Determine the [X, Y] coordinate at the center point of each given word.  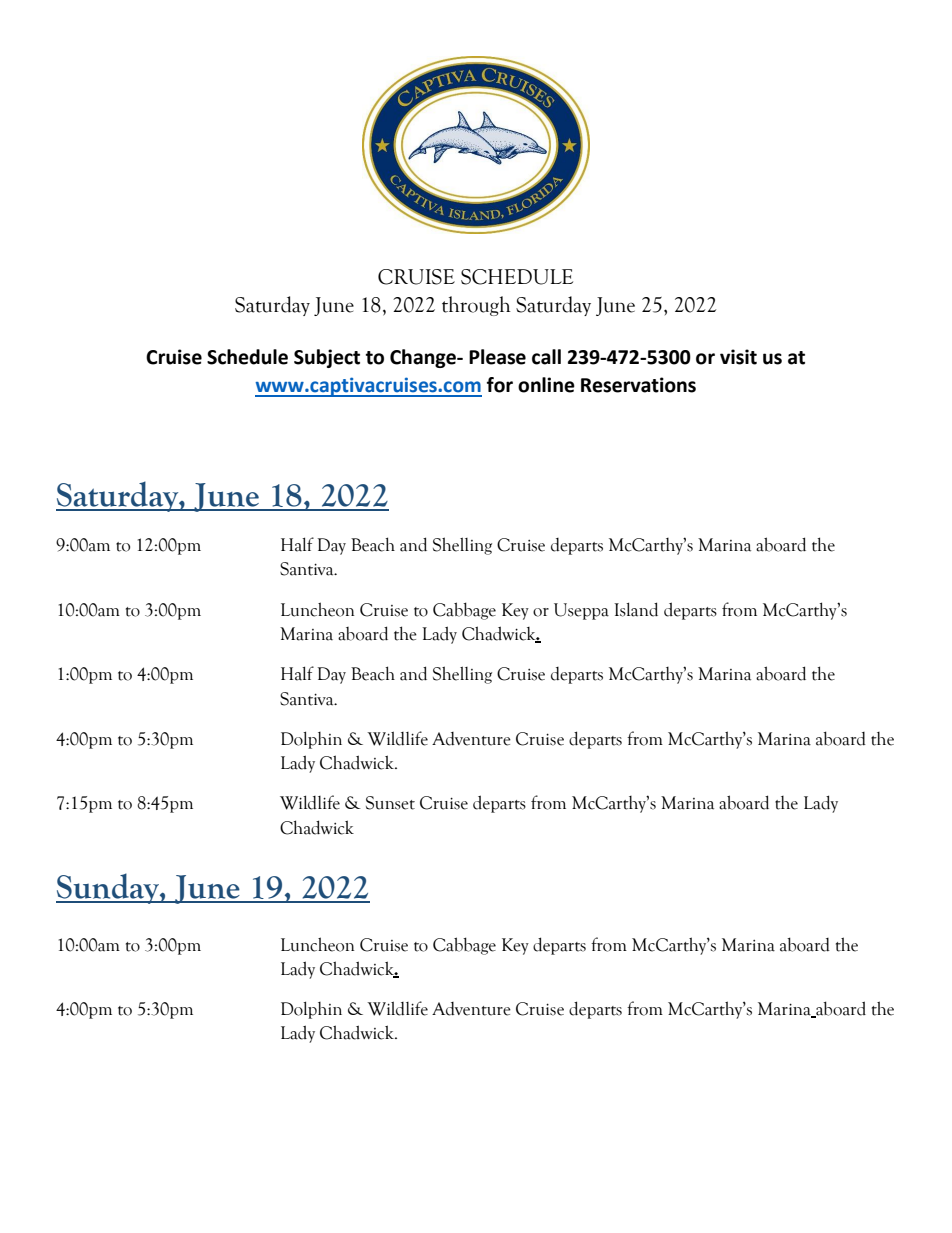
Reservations [638, 385]
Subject [327, 358]
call [546, 357]
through [476, 306]
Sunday [108, 888]
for [500, 385]
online [546, 385]
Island [636, 609]
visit [738, 357]
